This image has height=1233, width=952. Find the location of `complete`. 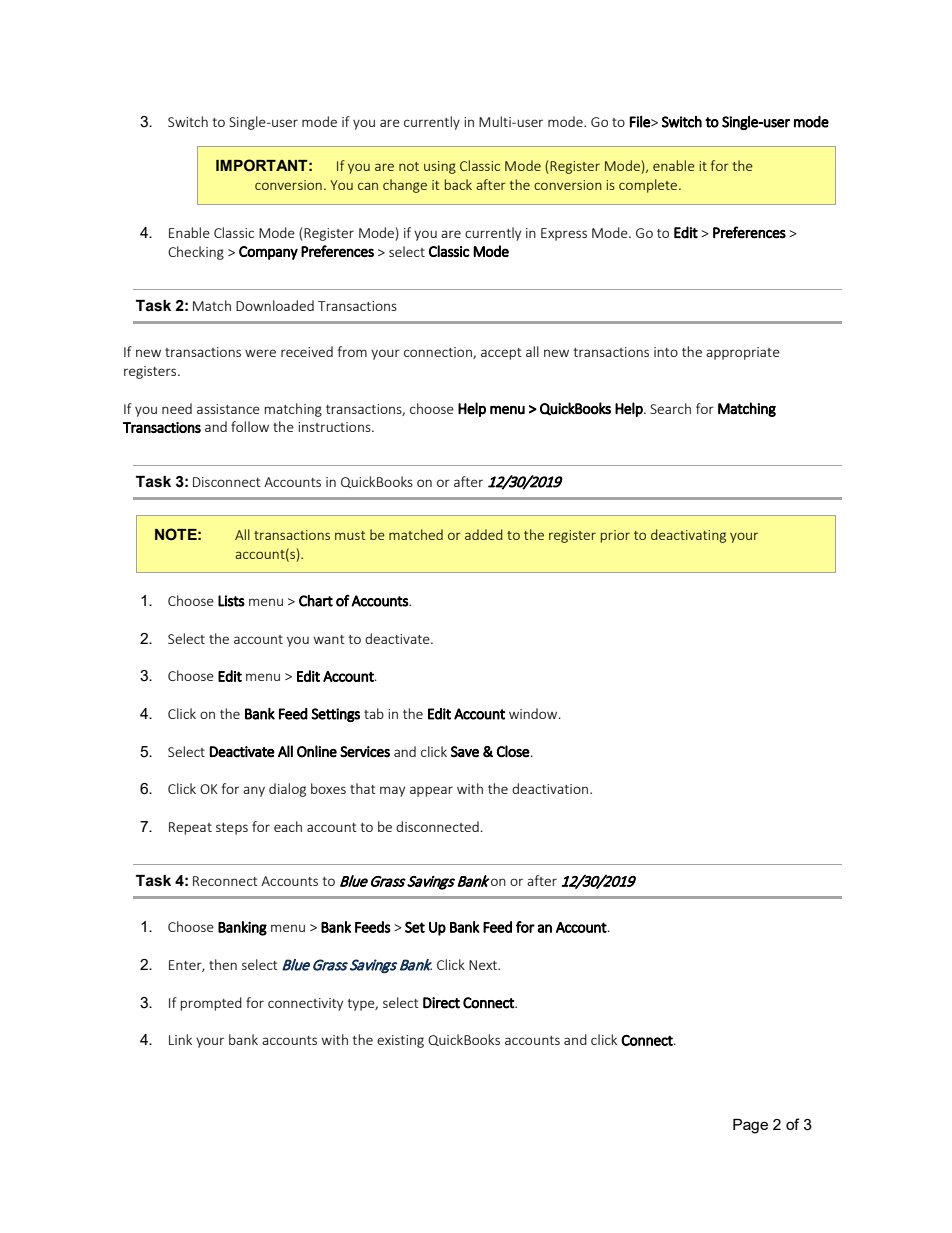

complete is located at coordinates (648, 186).
